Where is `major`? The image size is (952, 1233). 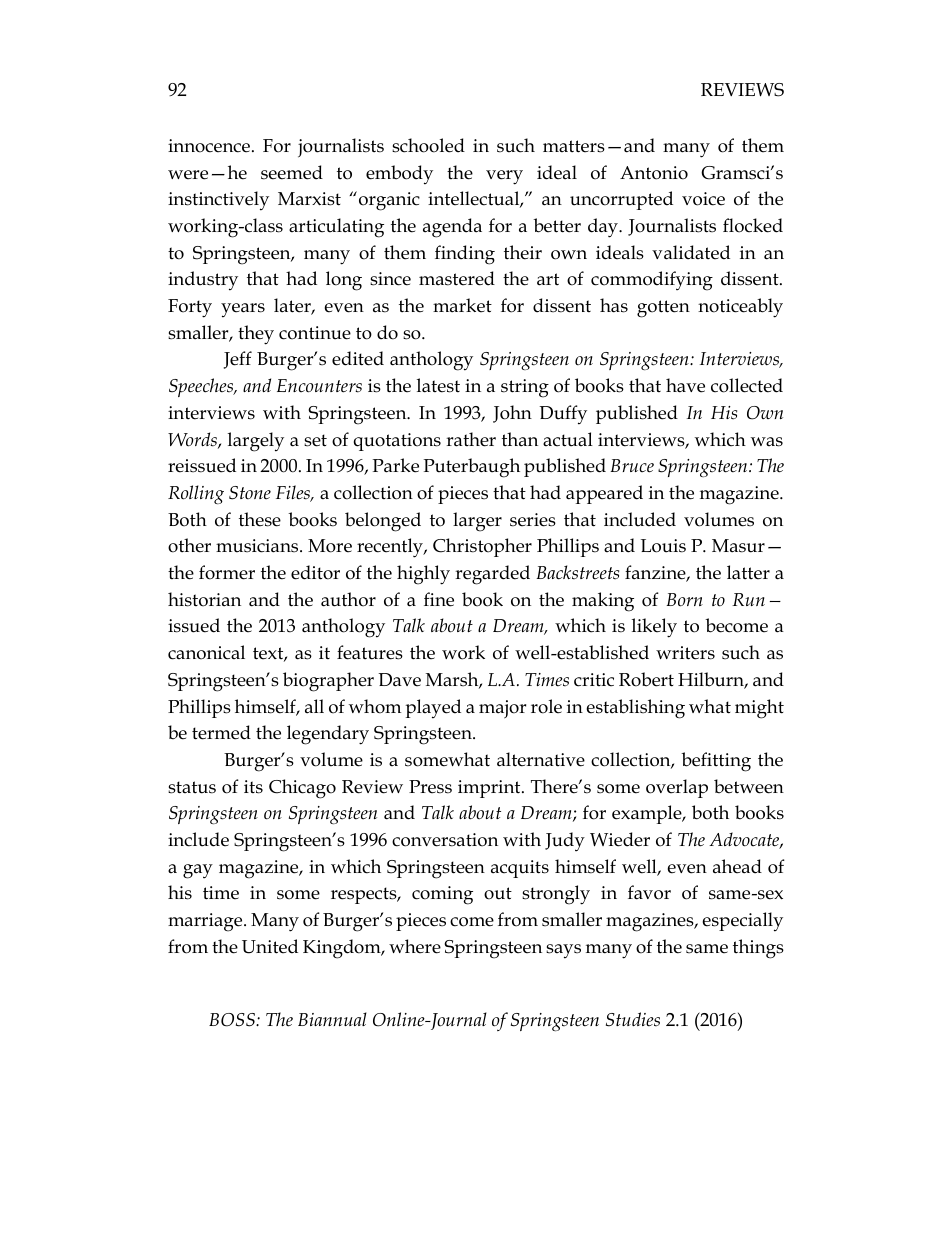
major is located at coordinates (502, 709).
